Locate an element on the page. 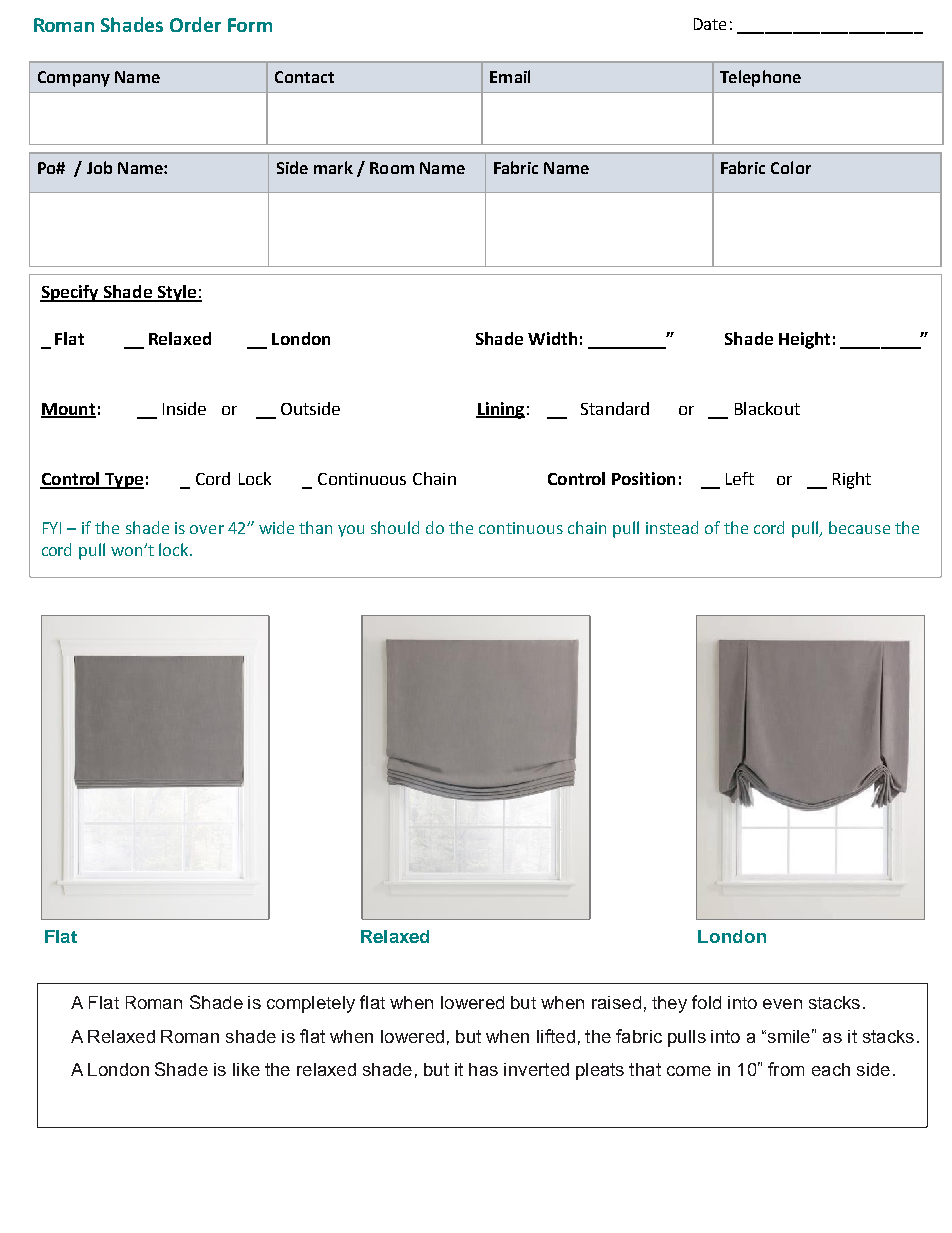  has is located at coordinates (483, 1069).
